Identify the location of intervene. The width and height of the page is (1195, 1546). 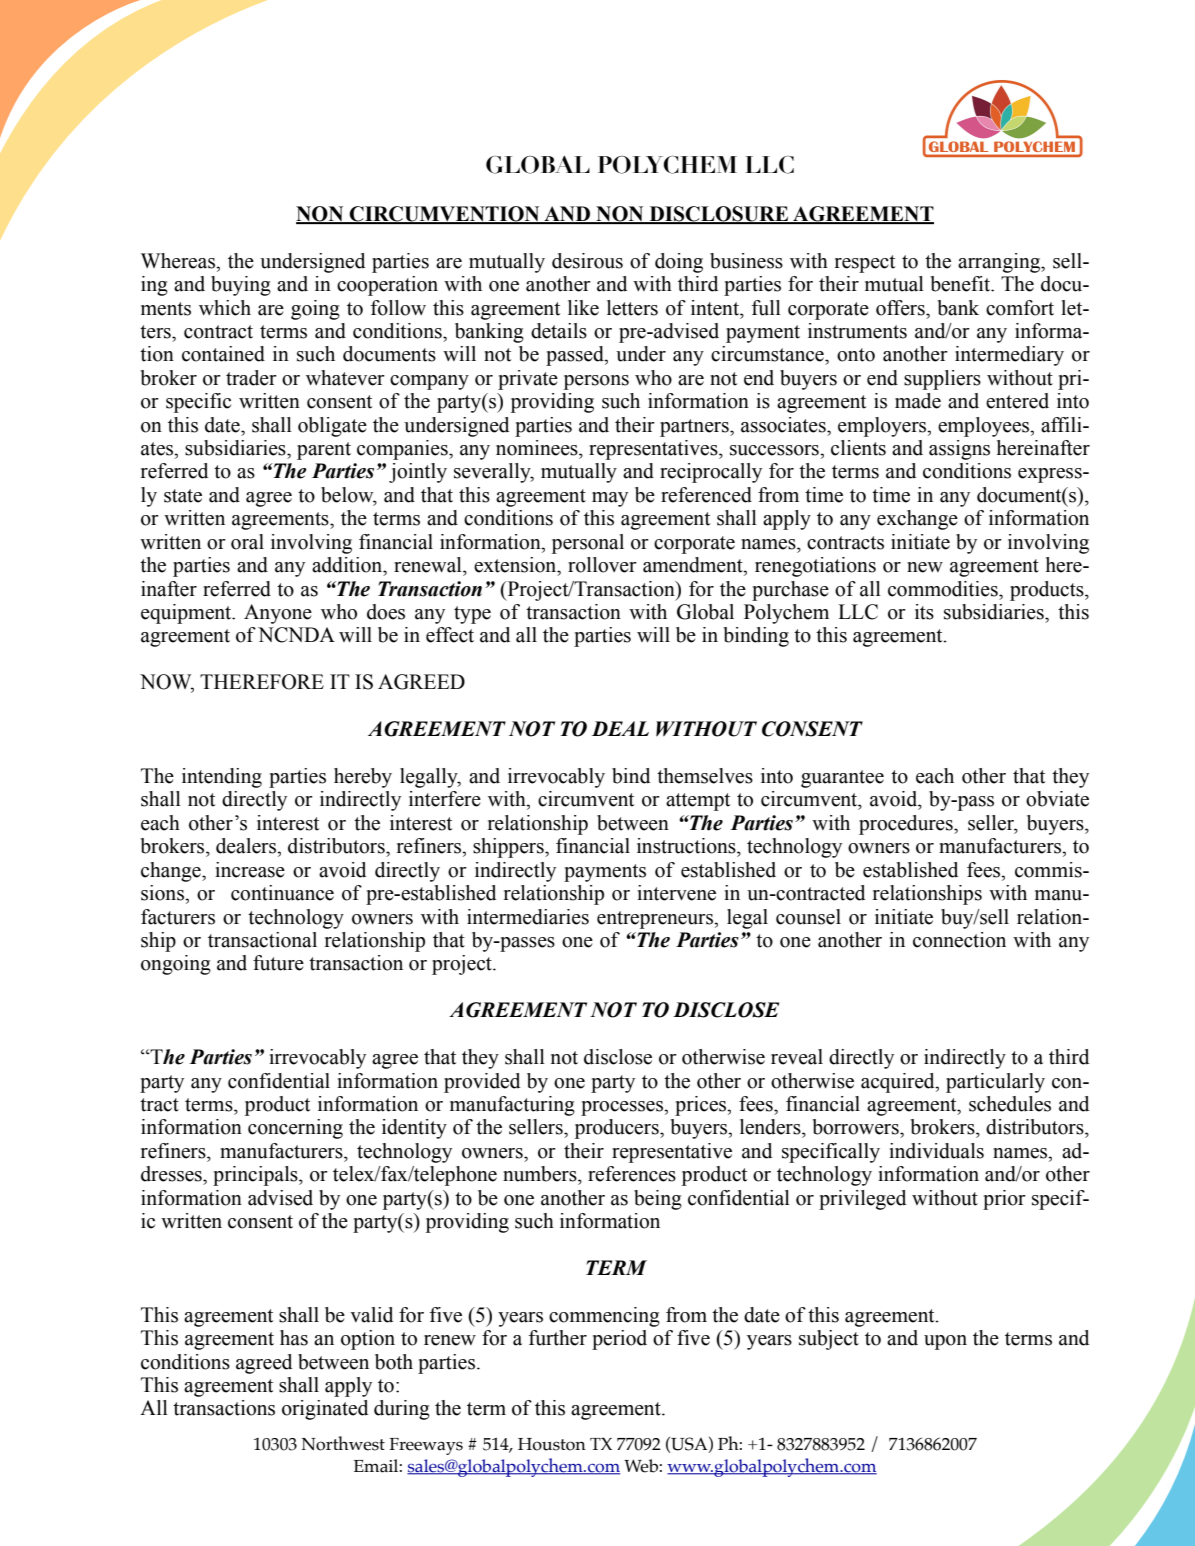
(676, 893).
